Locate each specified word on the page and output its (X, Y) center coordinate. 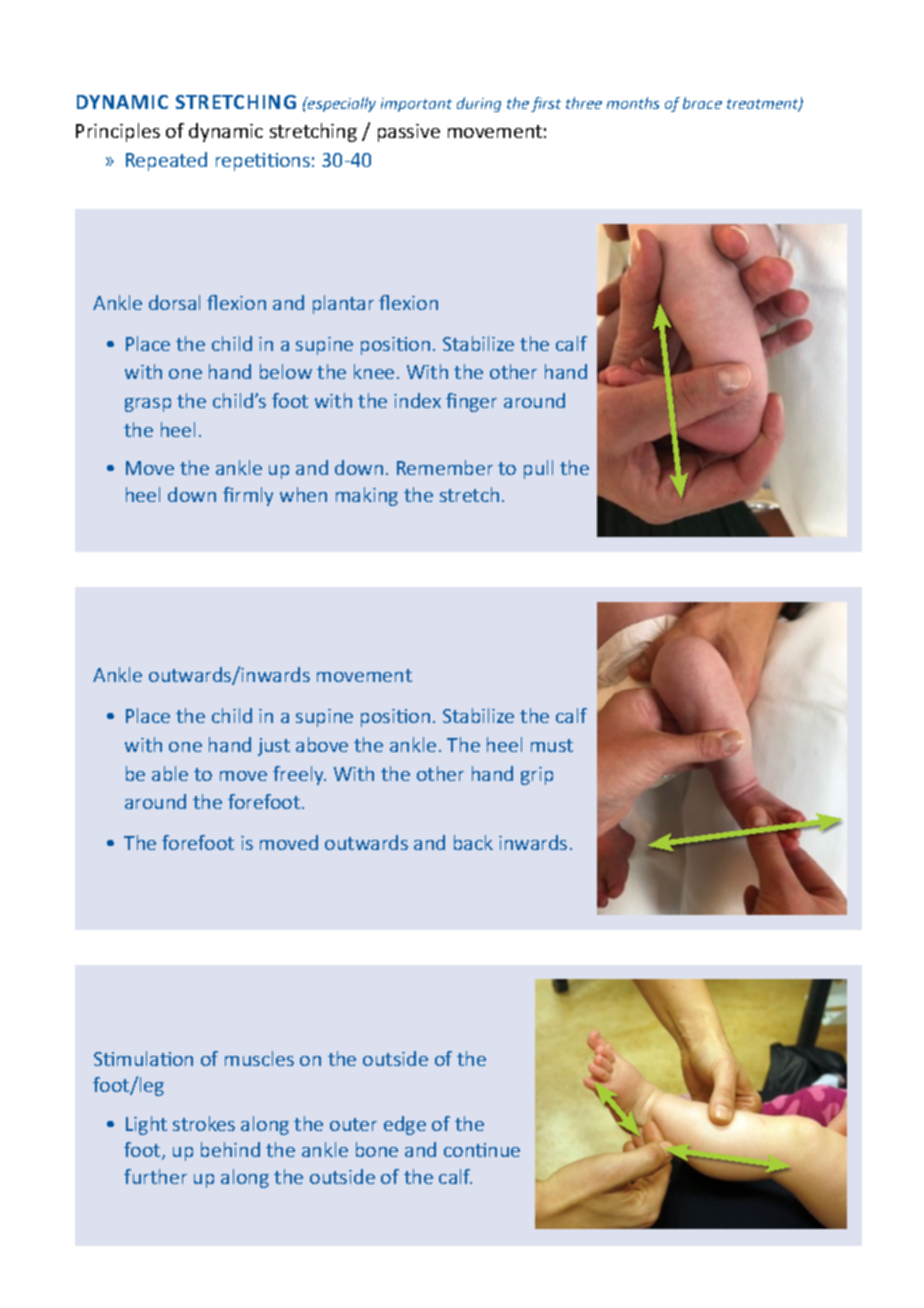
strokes (204, 1123)
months (633, 103)
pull (538, 469)
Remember (445, 467)
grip (537, 776)
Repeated (166, 161)
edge (405, 1125)
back (473, 842)
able (170, 773)
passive (409, 133)
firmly (248, 496)
